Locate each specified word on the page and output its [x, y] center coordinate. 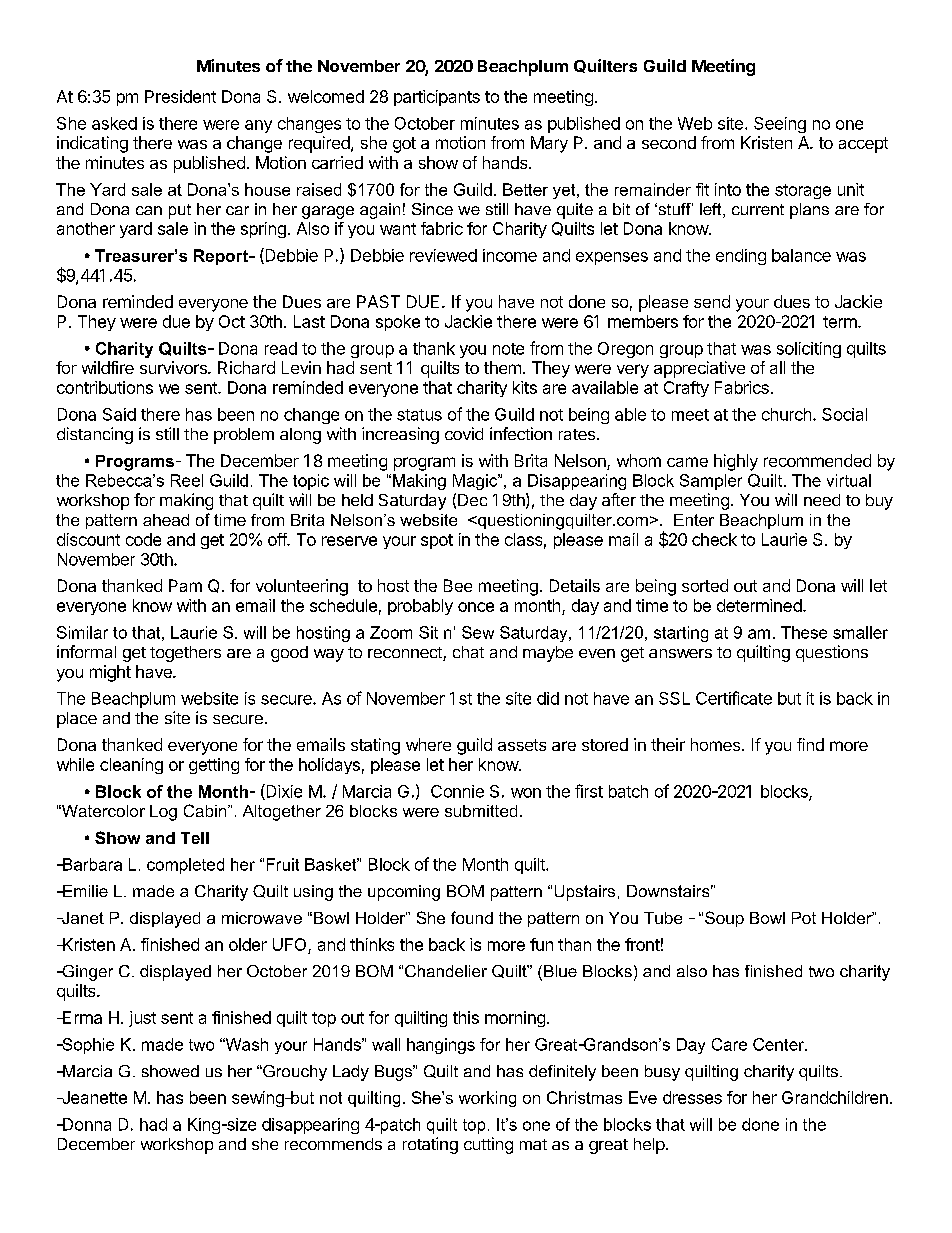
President [180, 96]
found [472, 917]
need [822, 500]
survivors [174, 367]
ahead [166, 520]
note [508, 349]
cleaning [131, 766]
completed [185, 866]
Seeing [780, 125]
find [810, 744]
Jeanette [93, 1097]
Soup [724, 919]
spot [437, 541]
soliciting [809, 350]
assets [522, 745]
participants [437, 98]
